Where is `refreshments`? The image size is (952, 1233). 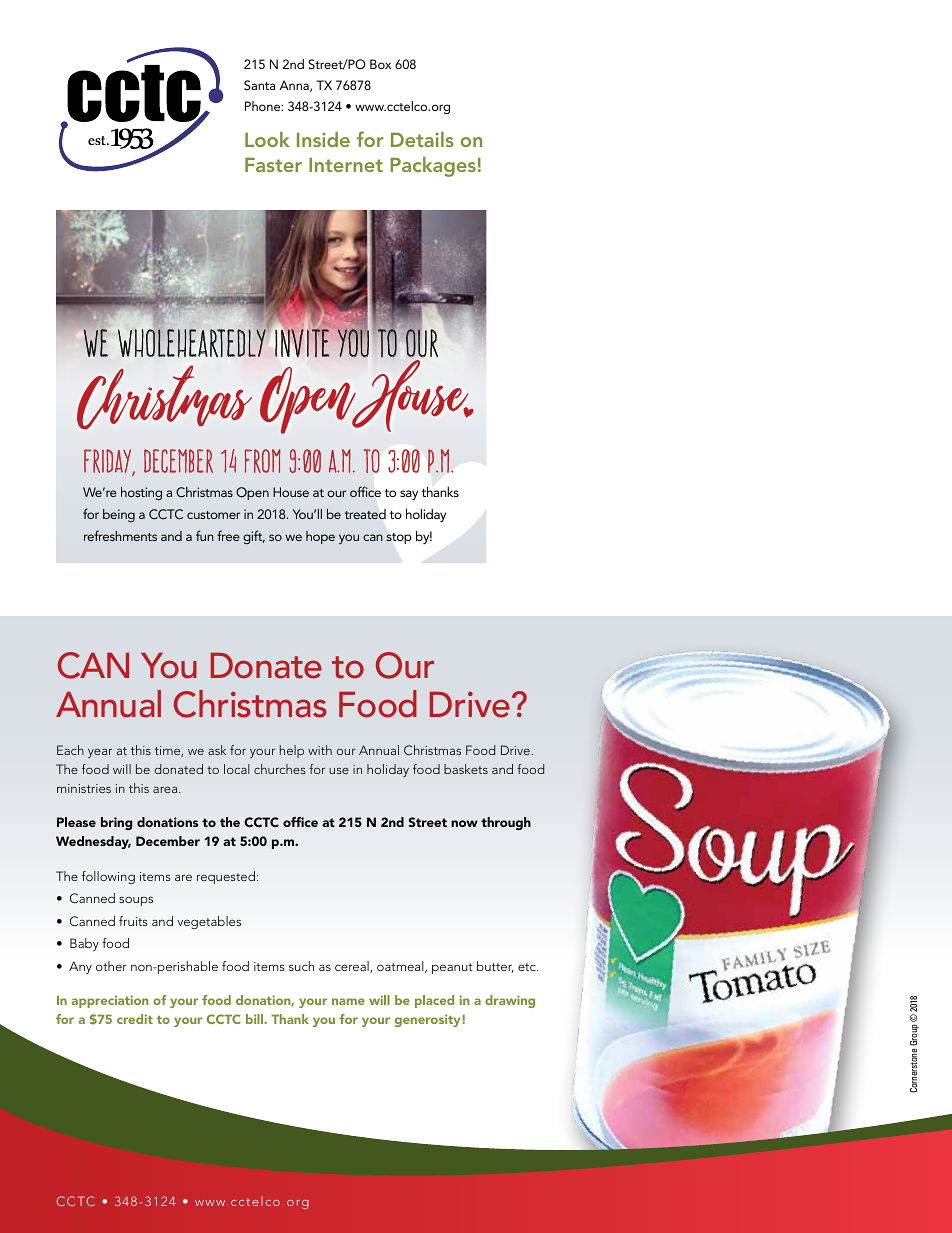
refreshments is located at coordinates (120, 535).
